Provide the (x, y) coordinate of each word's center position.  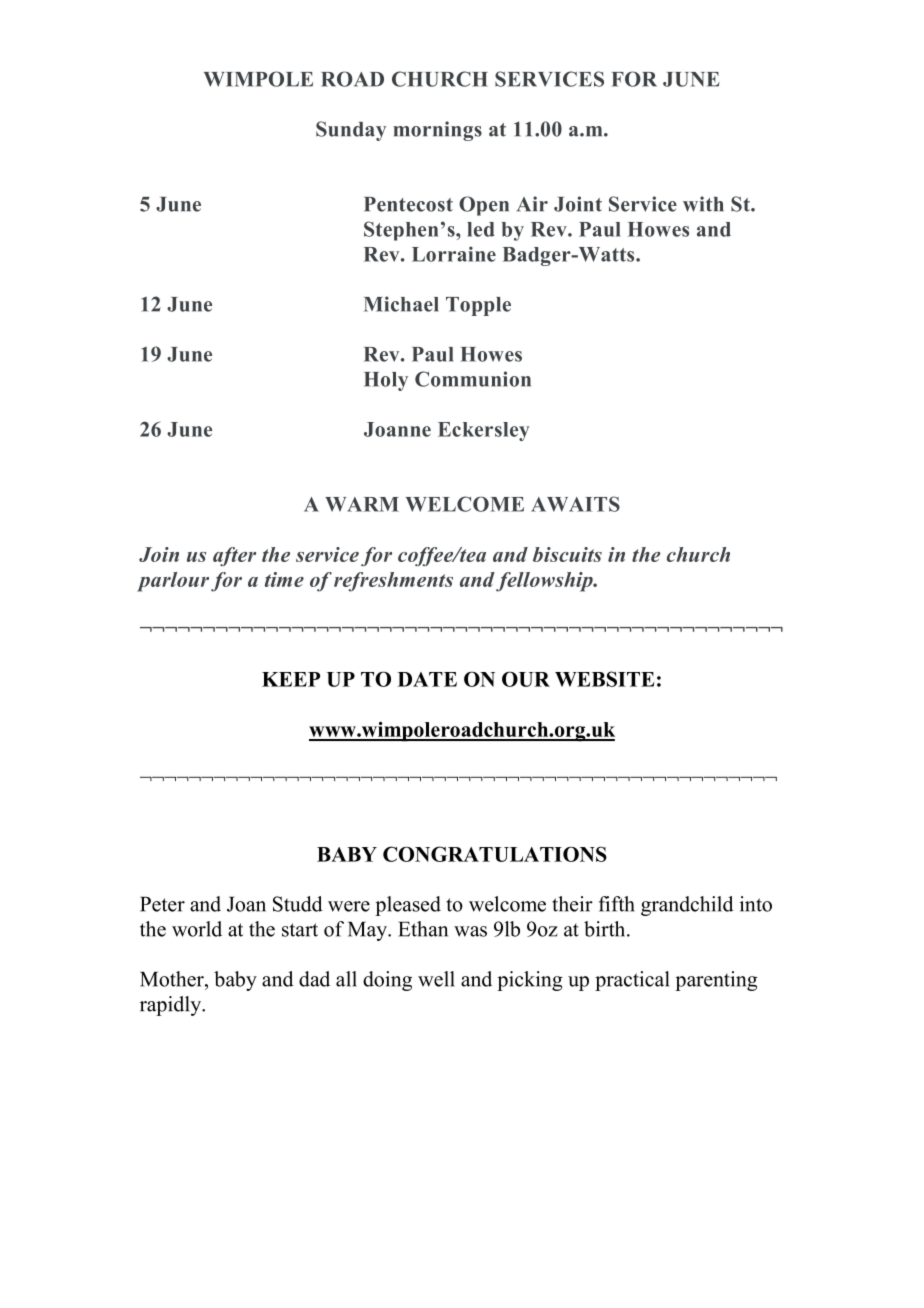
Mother (173, 979)
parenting (716, 981)
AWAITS (575, 504)
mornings (437, 131)
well (436, 979)
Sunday (351, 131)
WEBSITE (605, 679)
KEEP (291, 679)
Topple (478, 306)
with (703, 204)
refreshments (393, 582)
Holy (386, 381)
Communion (473, 379)
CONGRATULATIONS (495, 854)
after (234, 556)
